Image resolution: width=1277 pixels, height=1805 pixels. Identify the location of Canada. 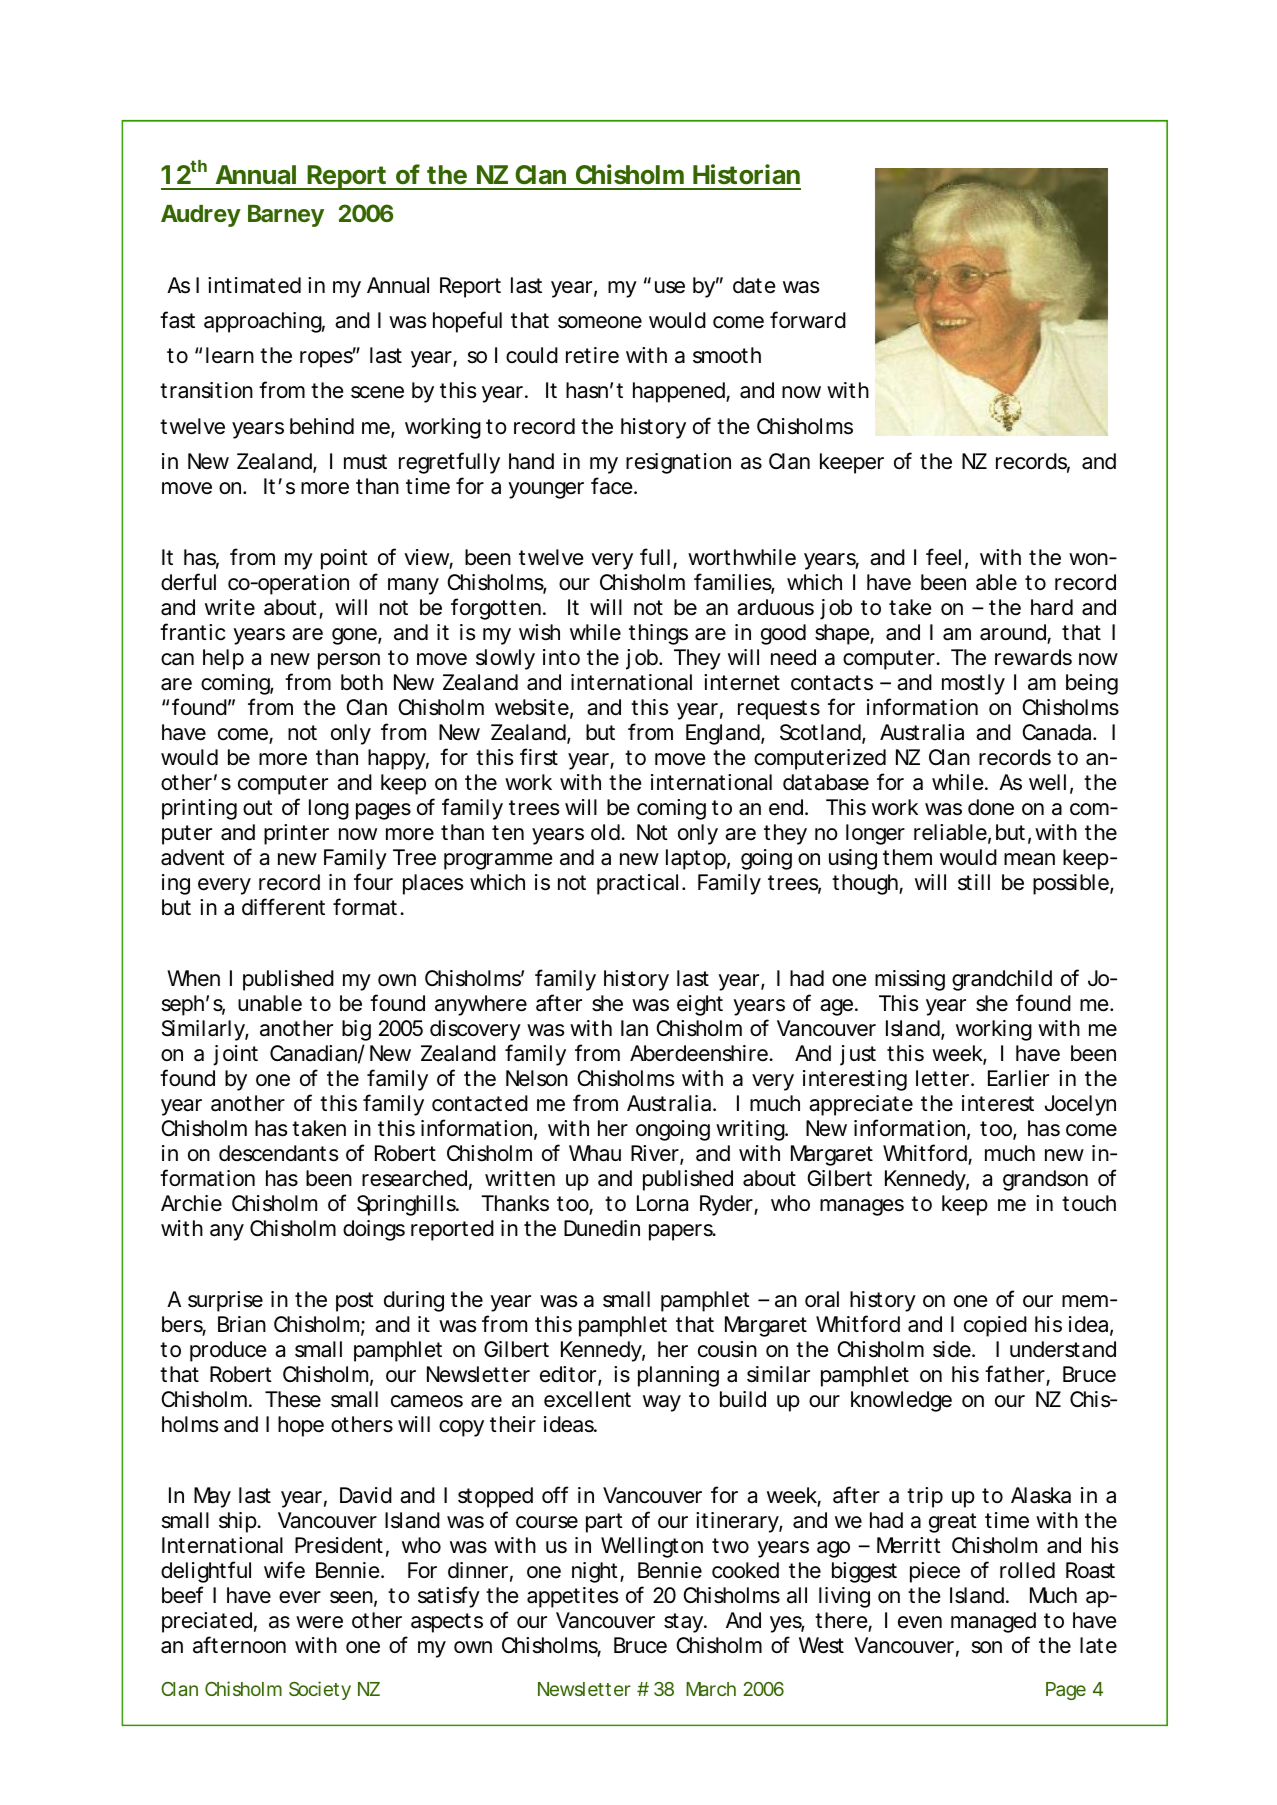
(1056, 732).
